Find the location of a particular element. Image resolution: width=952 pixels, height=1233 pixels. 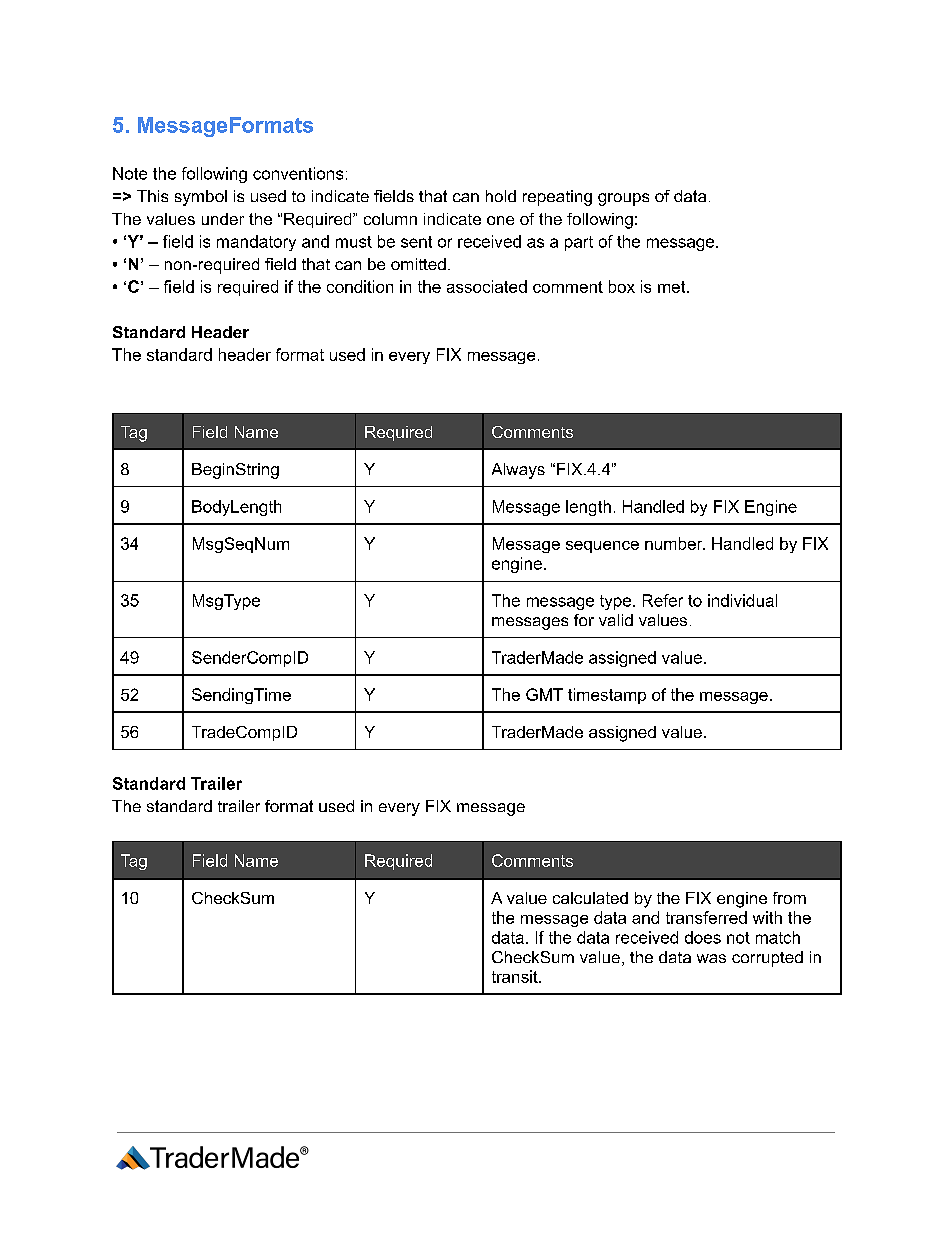

symbol is located at coordinates (201, 198).
